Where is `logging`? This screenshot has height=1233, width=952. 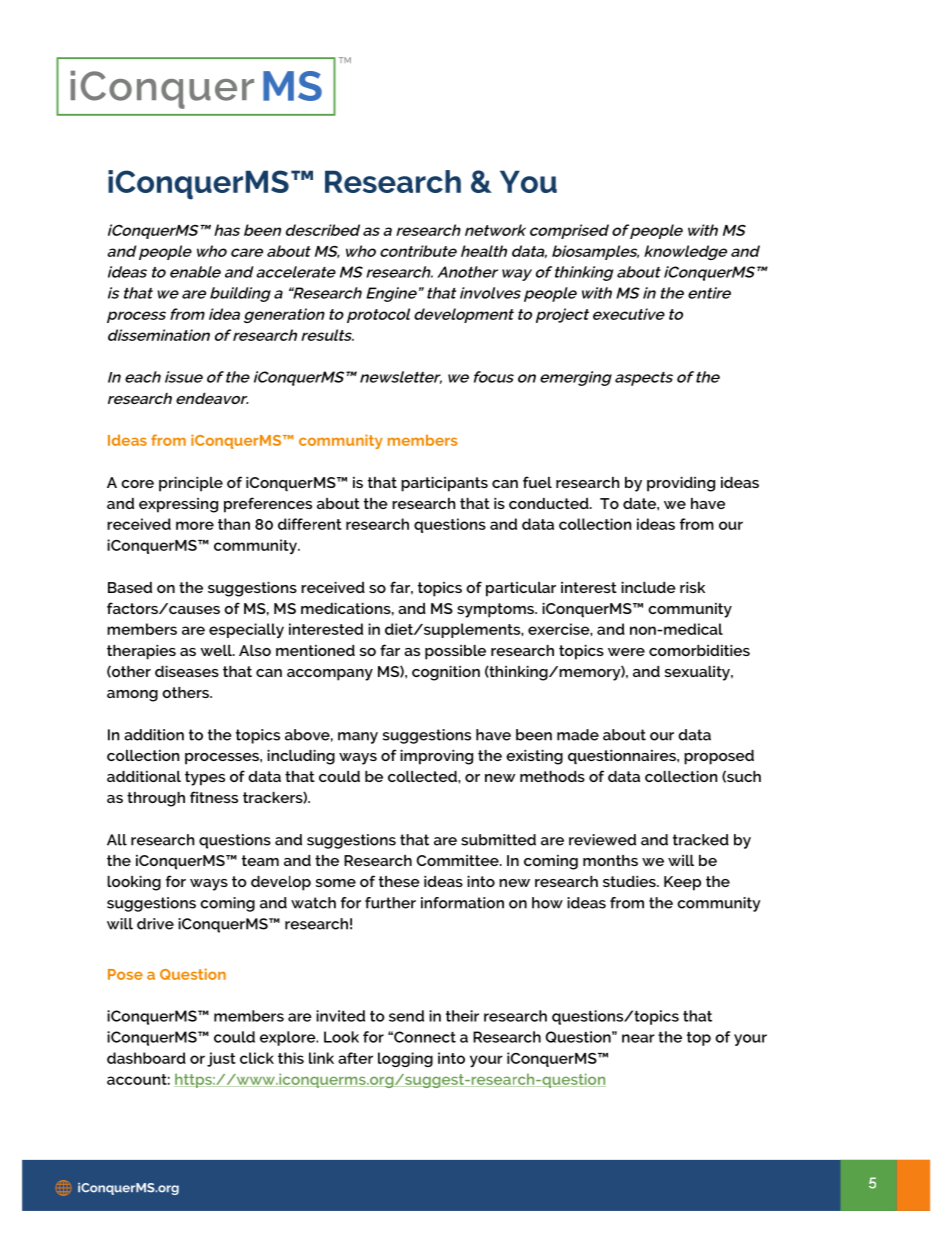
logging is located at coordinates (405, 1059).
